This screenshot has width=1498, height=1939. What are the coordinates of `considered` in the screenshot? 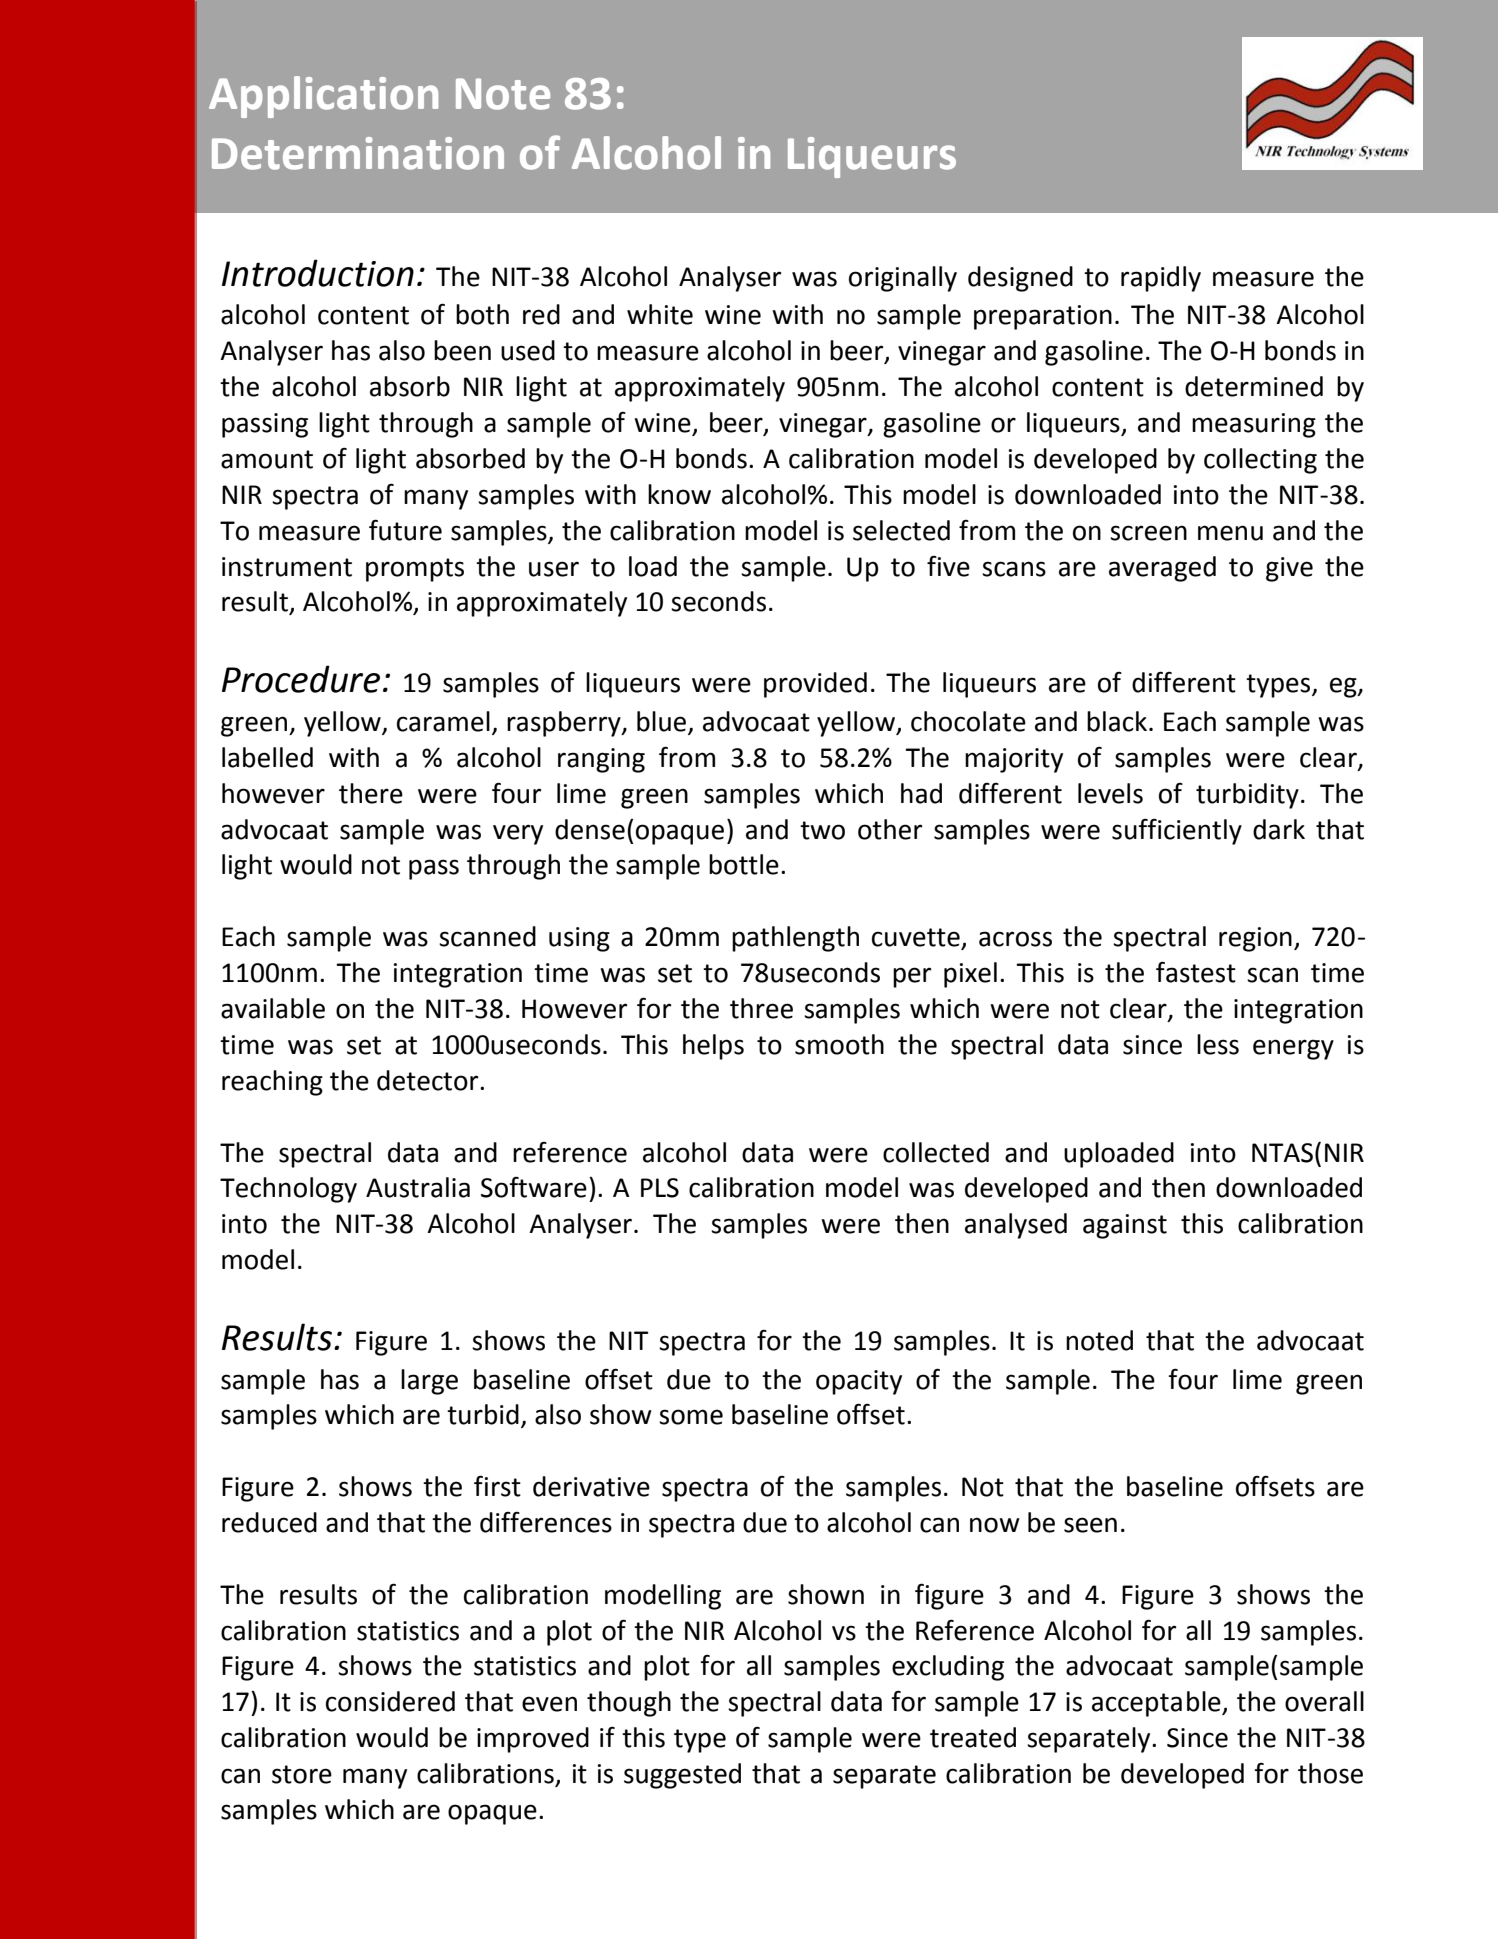 It's located at (390, 1701).
